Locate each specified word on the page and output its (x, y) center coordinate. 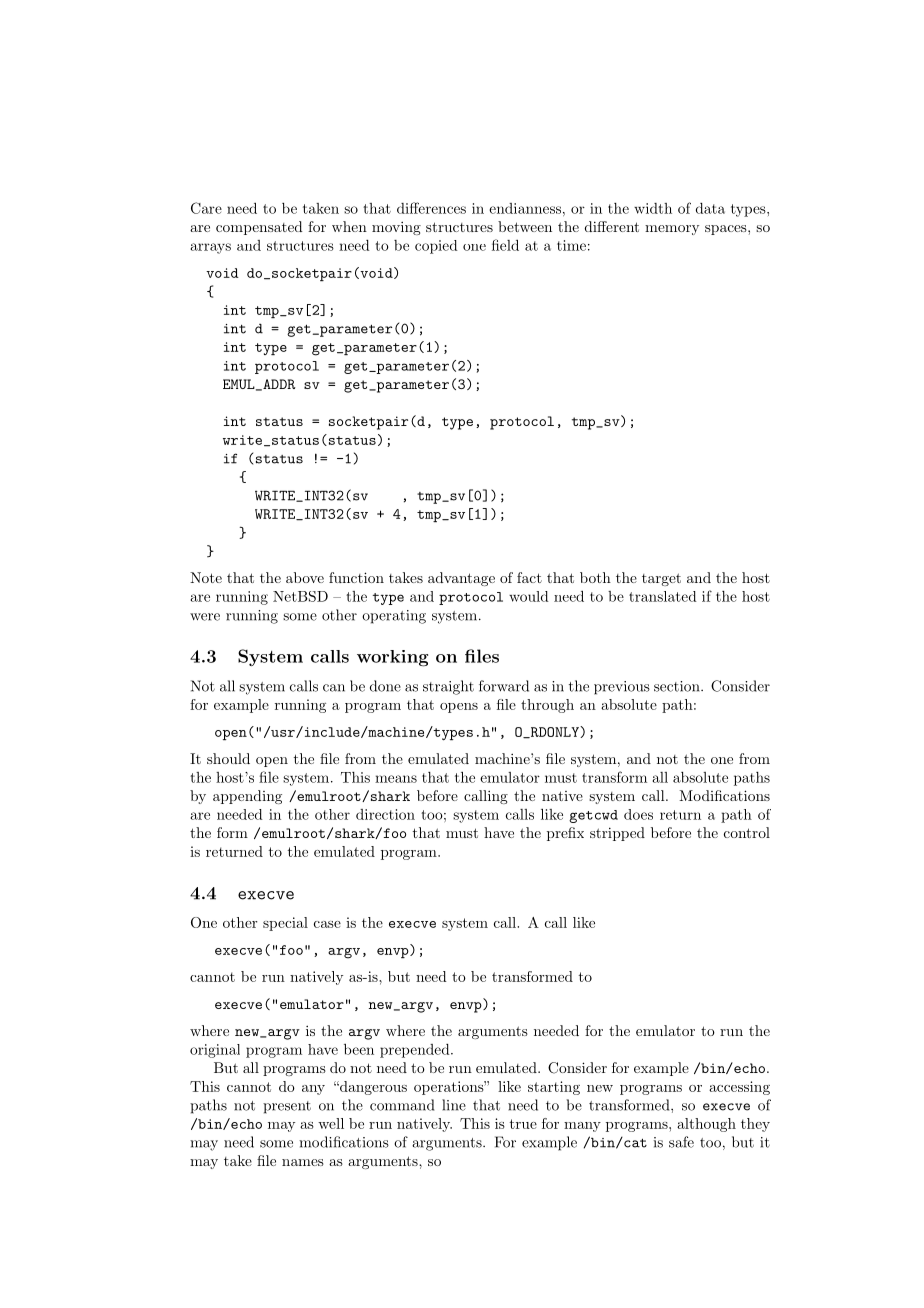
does (638, 814)
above (305, 577)
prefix (565, 834)
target (661, 579)
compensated (259, 228)
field (505, 245)
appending (247, 797)
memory (672, 230)
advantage (461, 579)
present (287, 1107)
